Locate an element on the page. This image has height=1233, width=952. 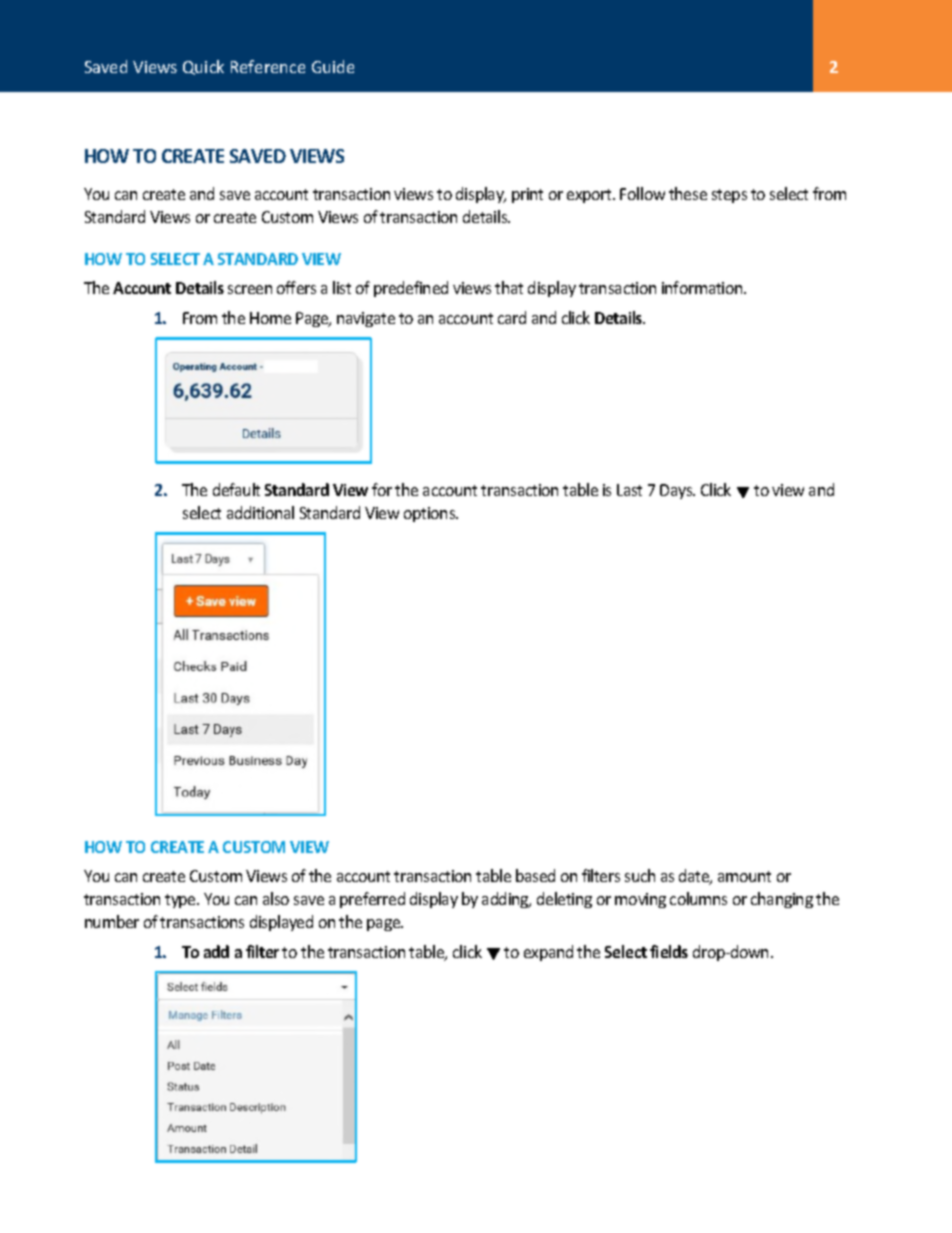
Quick is located at coordinates (203, 67).
